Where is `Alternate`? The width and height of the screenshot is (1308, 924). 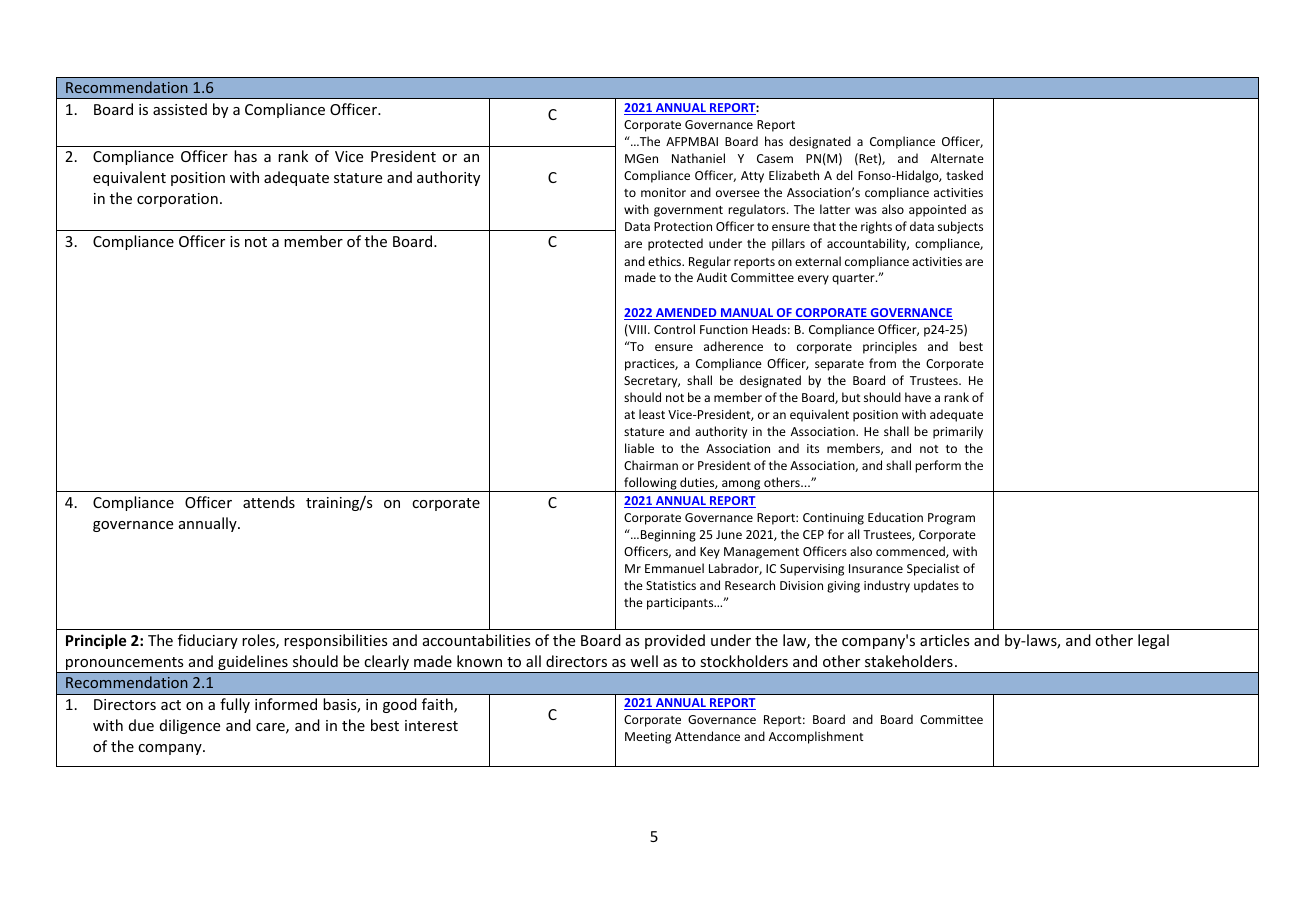 Alternate is located at coordinates (957, 158).
